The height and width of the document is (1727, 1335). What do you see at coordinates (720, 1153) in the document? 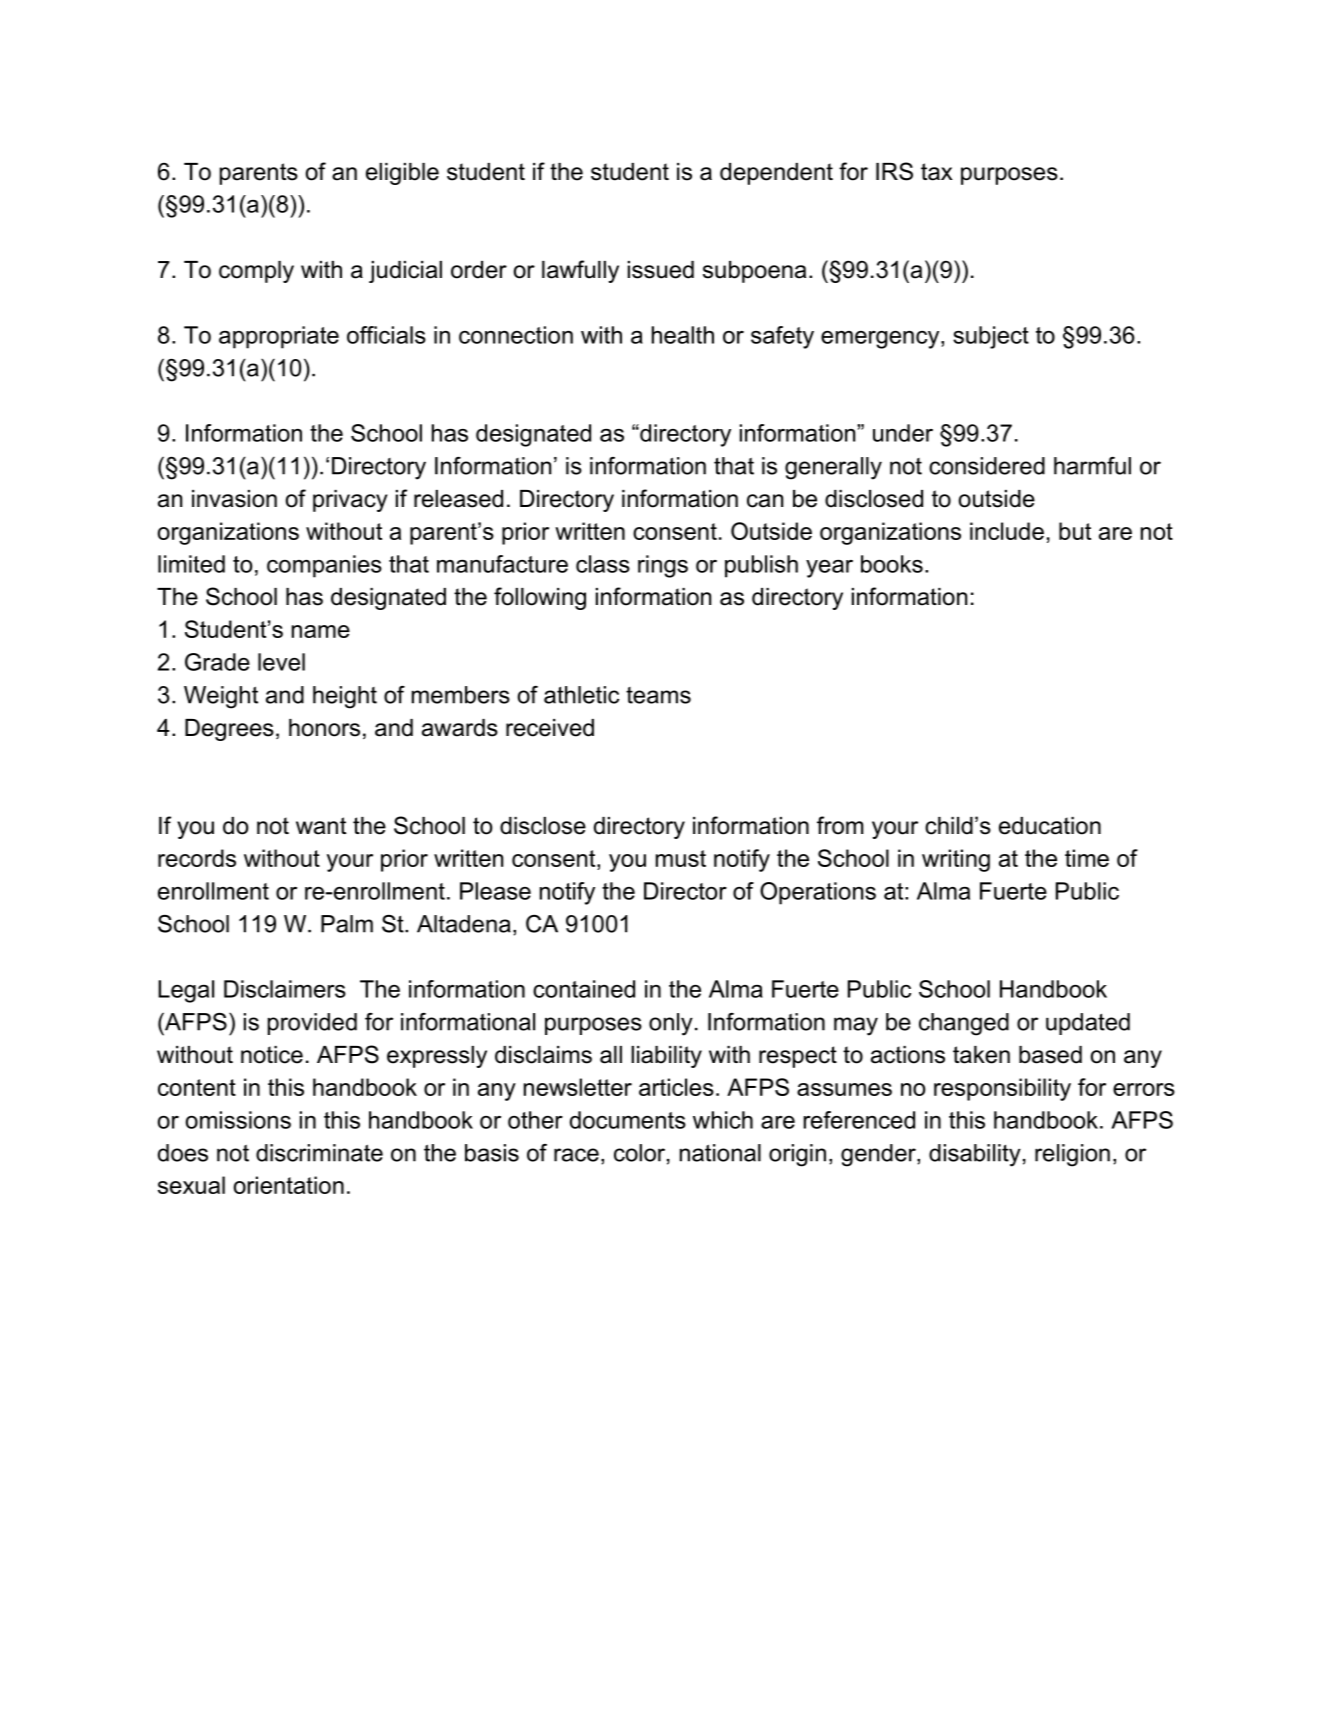
I see `national` at bounding box center [720, 1153].
